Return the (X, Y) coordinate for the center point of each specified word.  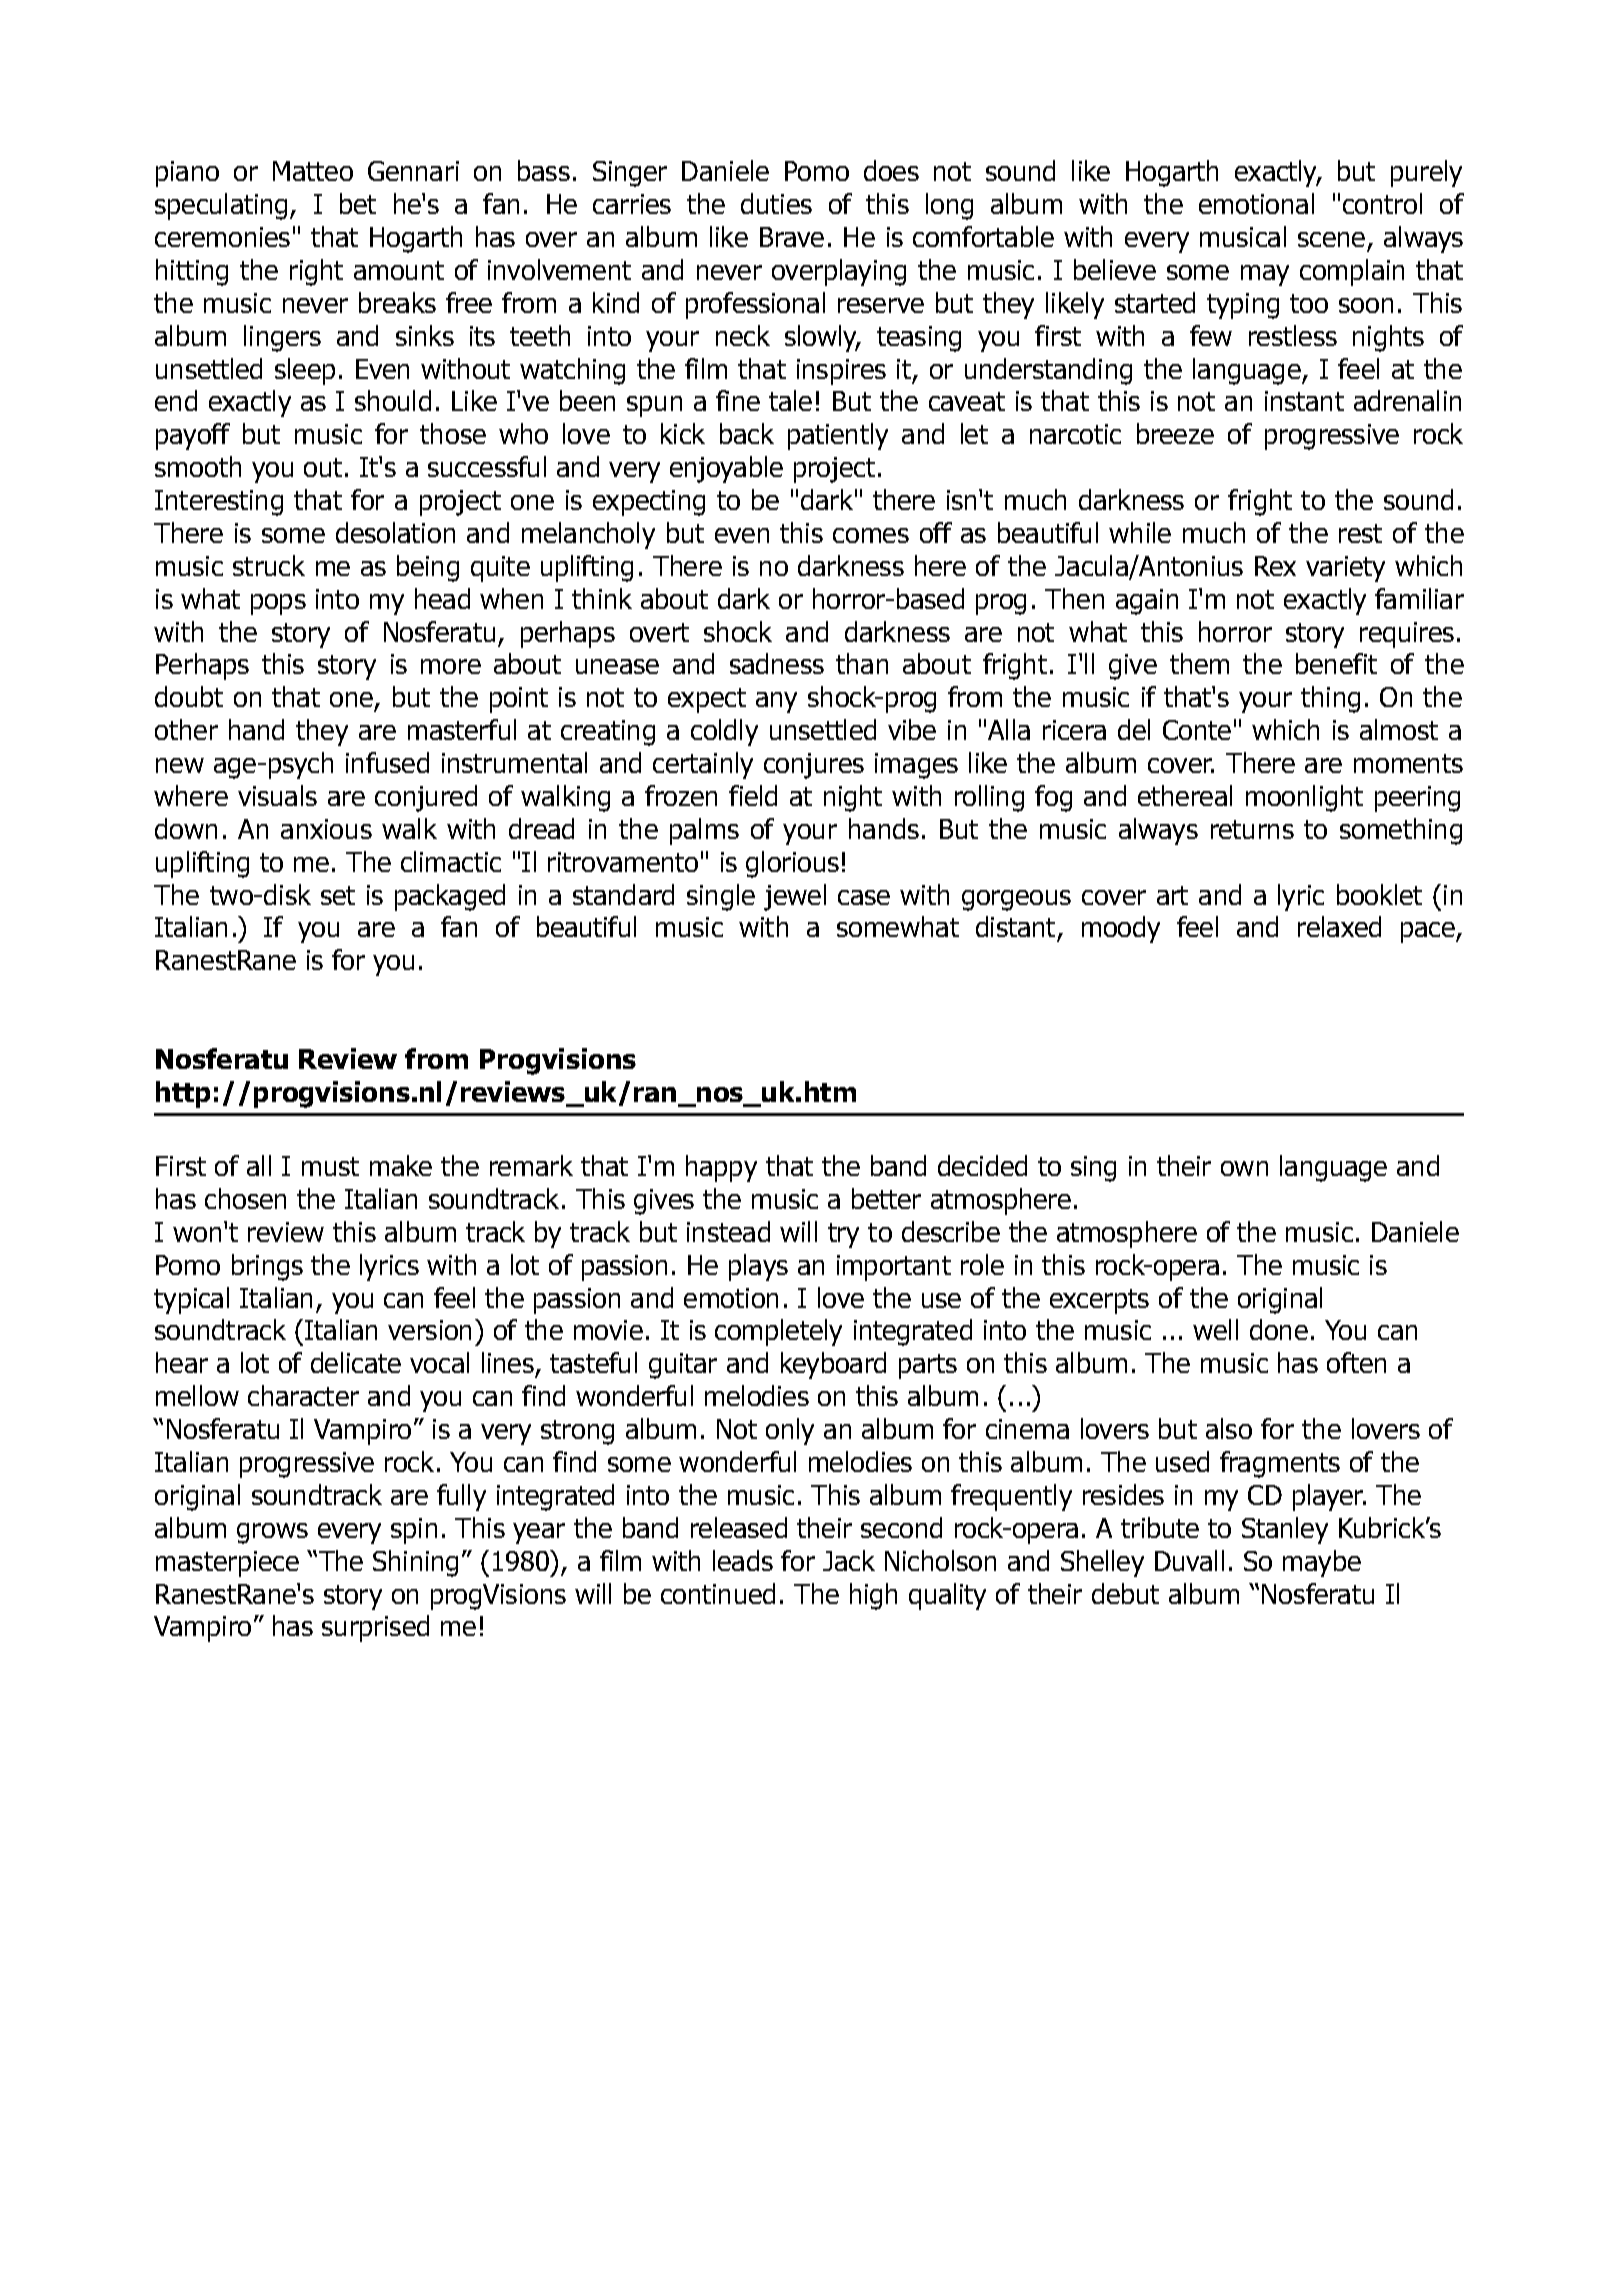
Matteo (313, 171)
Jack (849, 1560)
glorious (792, 864)
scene (1331, 239)
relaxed (1339, 926)
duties (776, 203)
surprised (375, 1628)
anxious (326, 829)
